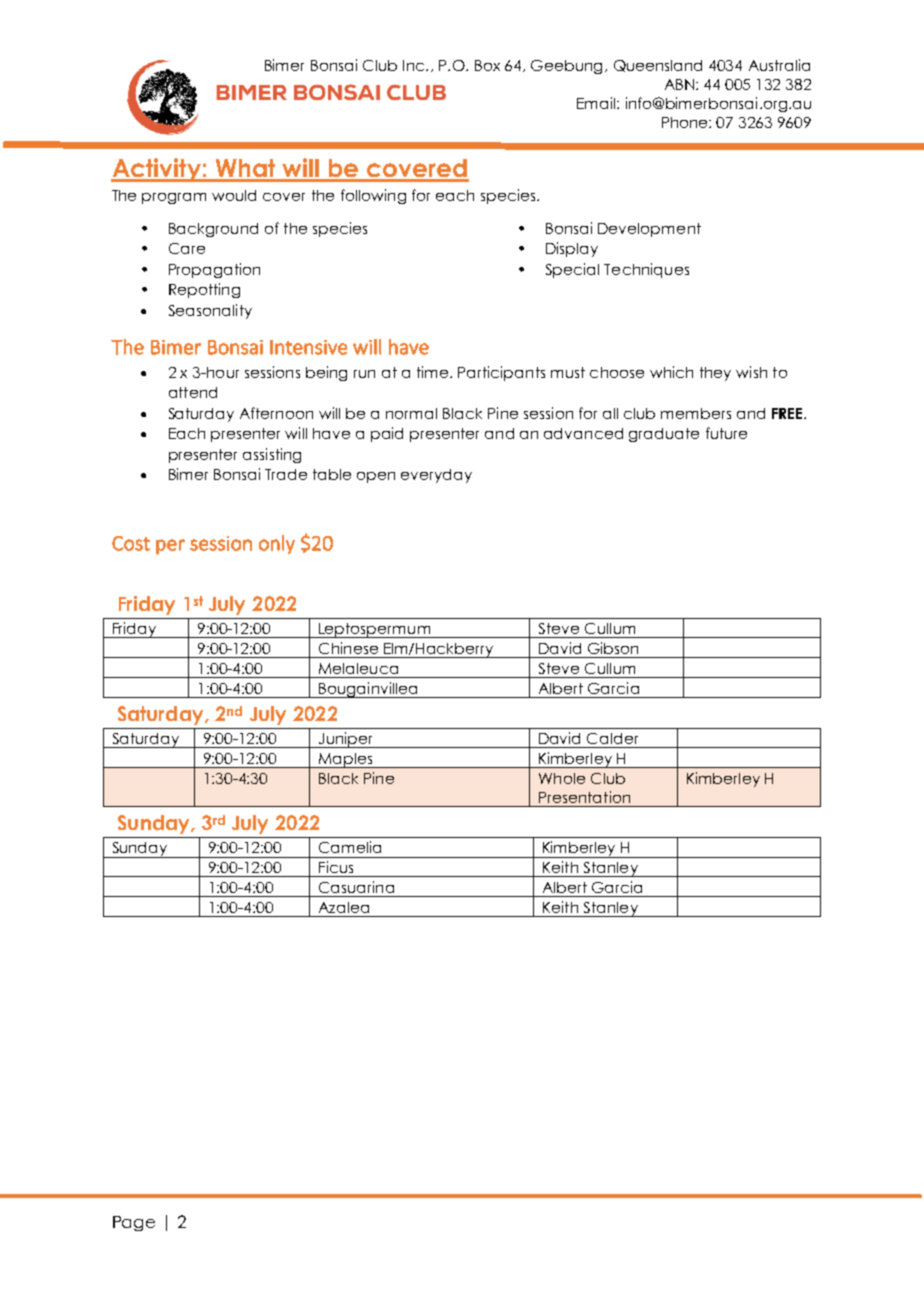 The image size is (924, 1308). What do you see at coordinates (434, 372) in the screenshot?
I see `time` at bounding box center [434, 372].
